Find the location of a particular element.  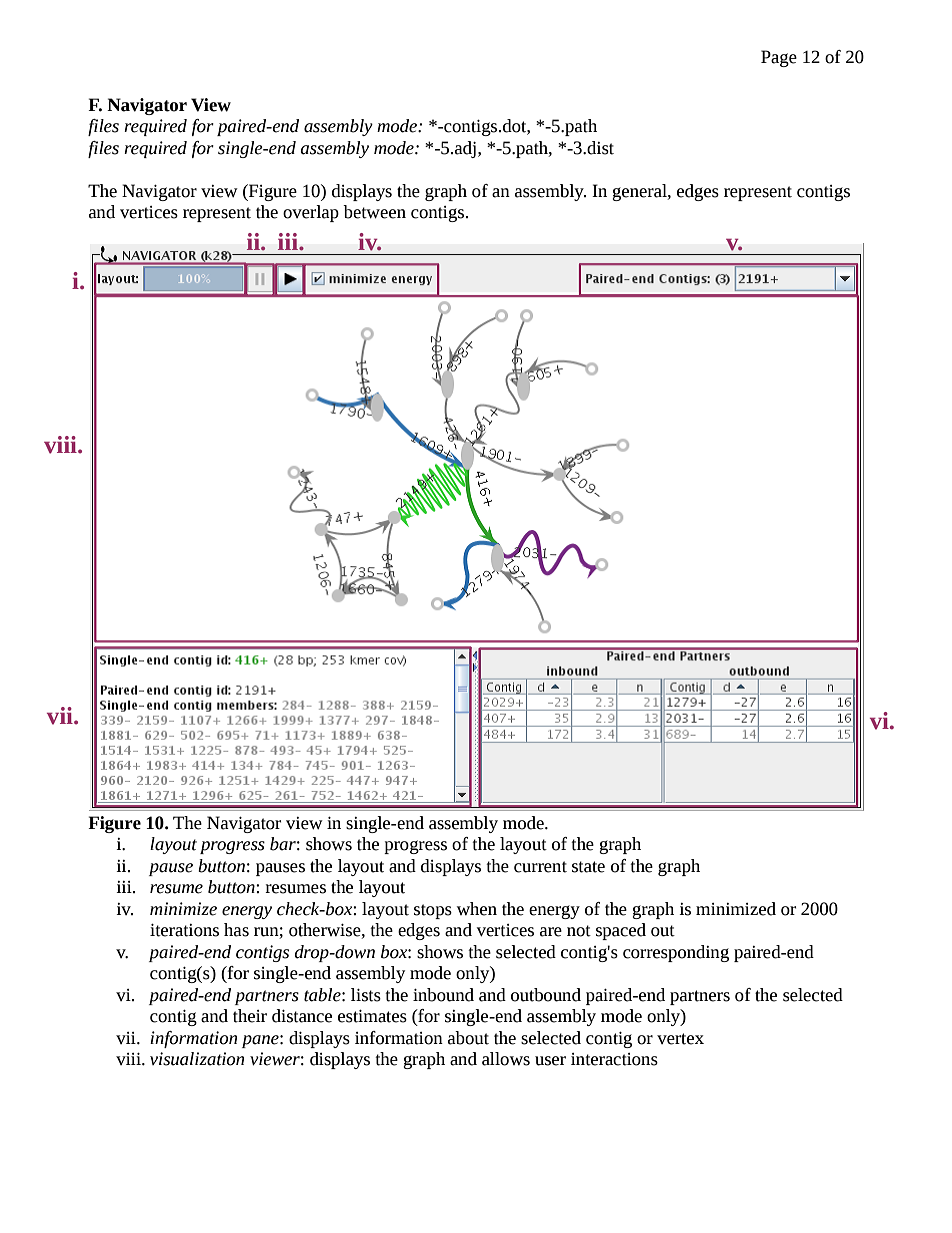

about is located at coordinates (468, 1038).
